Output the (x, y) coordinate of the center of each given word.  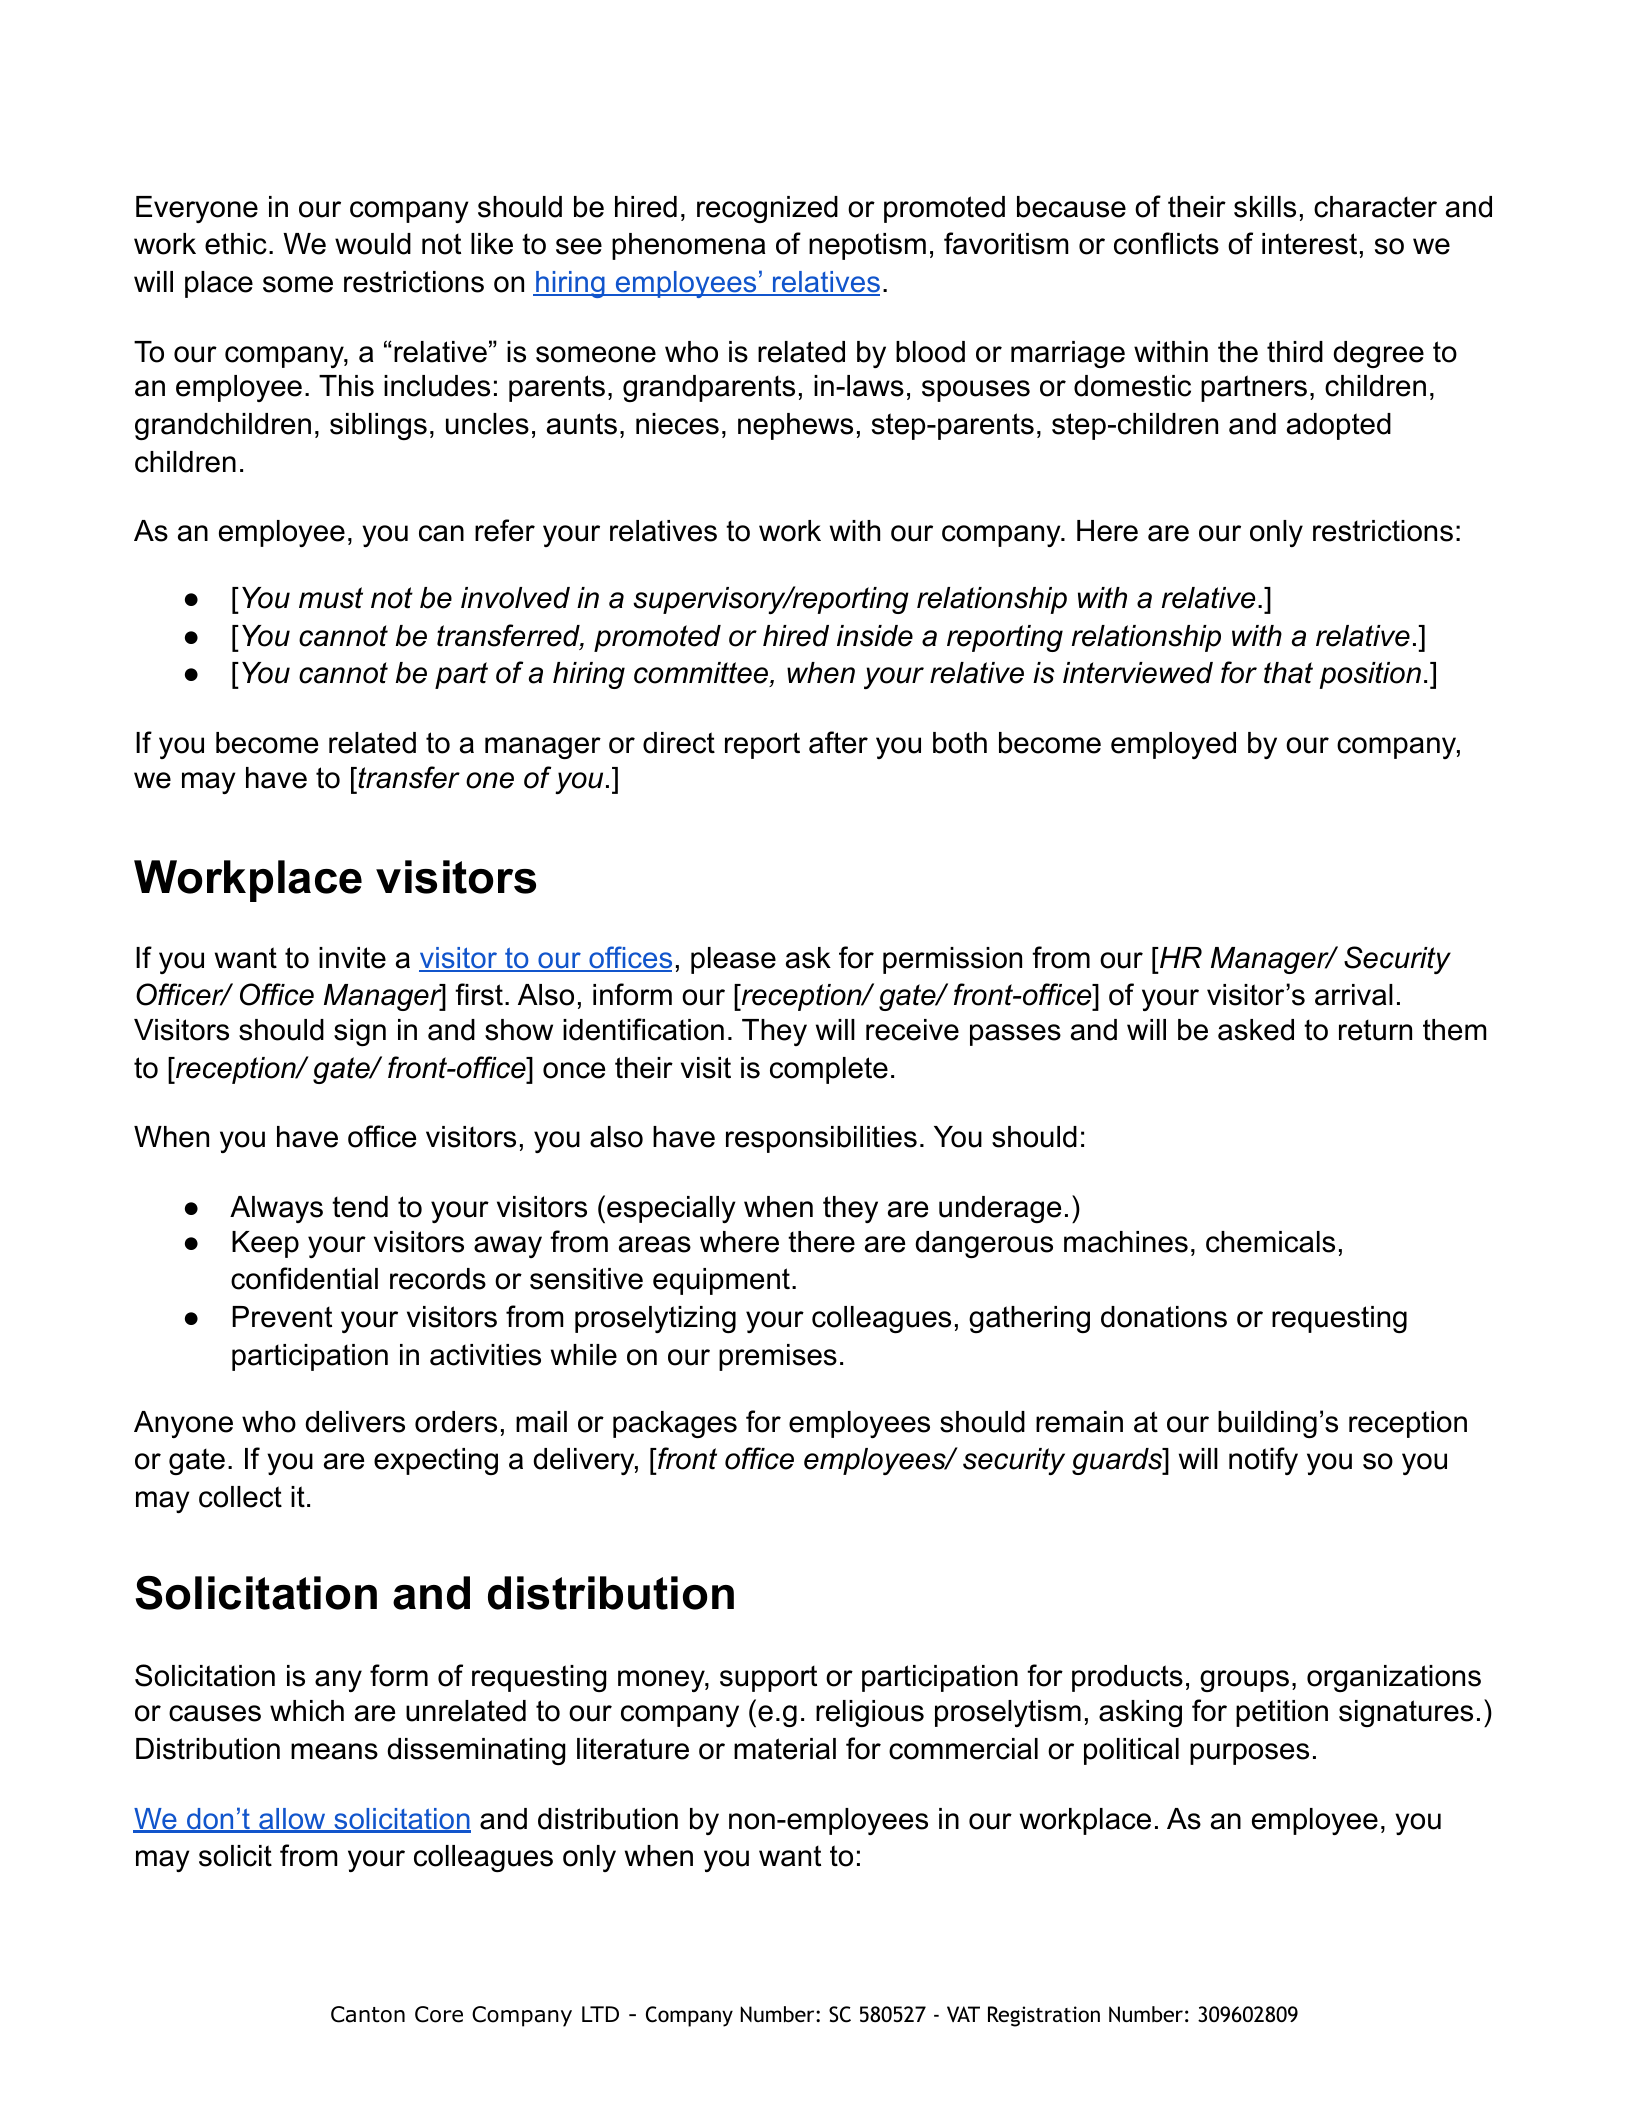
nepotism (867, 246)
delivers (355, 1422)
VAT (963, 2014)
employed (1173, 745)
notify (1263, 1461)
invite (352, 958)
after (838, 742)
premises (778, 1357)
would (373, 244)
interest (1309, 244)
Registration (1044, 2016)
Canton (368, 2014)
